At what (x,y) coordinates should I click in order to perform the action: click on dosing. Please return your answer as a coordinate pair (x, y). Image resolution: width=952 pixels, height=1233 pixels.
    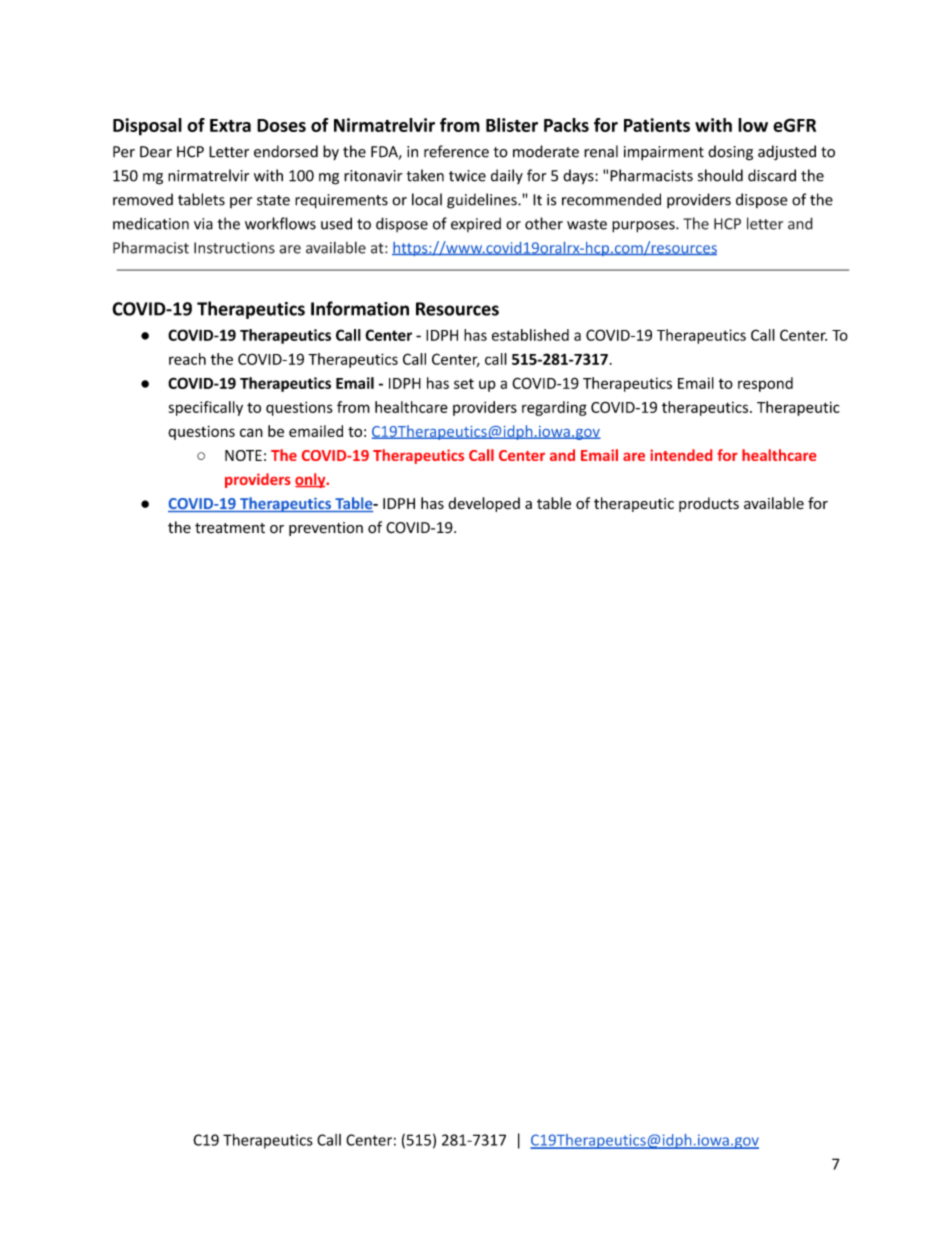
    Looking at the image, I should click on (730, 153).
